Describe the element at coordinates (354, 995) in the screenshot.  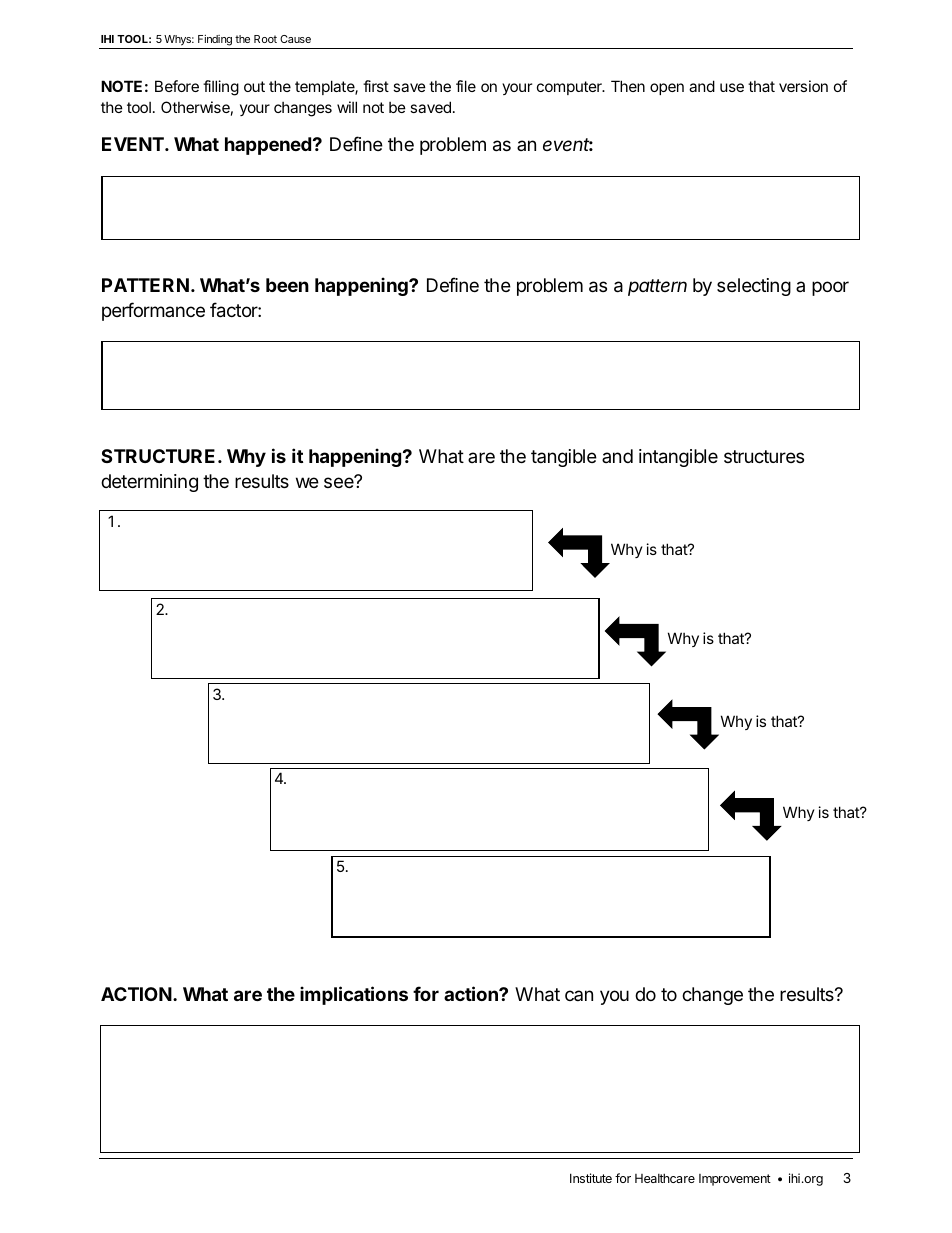
I see `implications` at that location.
